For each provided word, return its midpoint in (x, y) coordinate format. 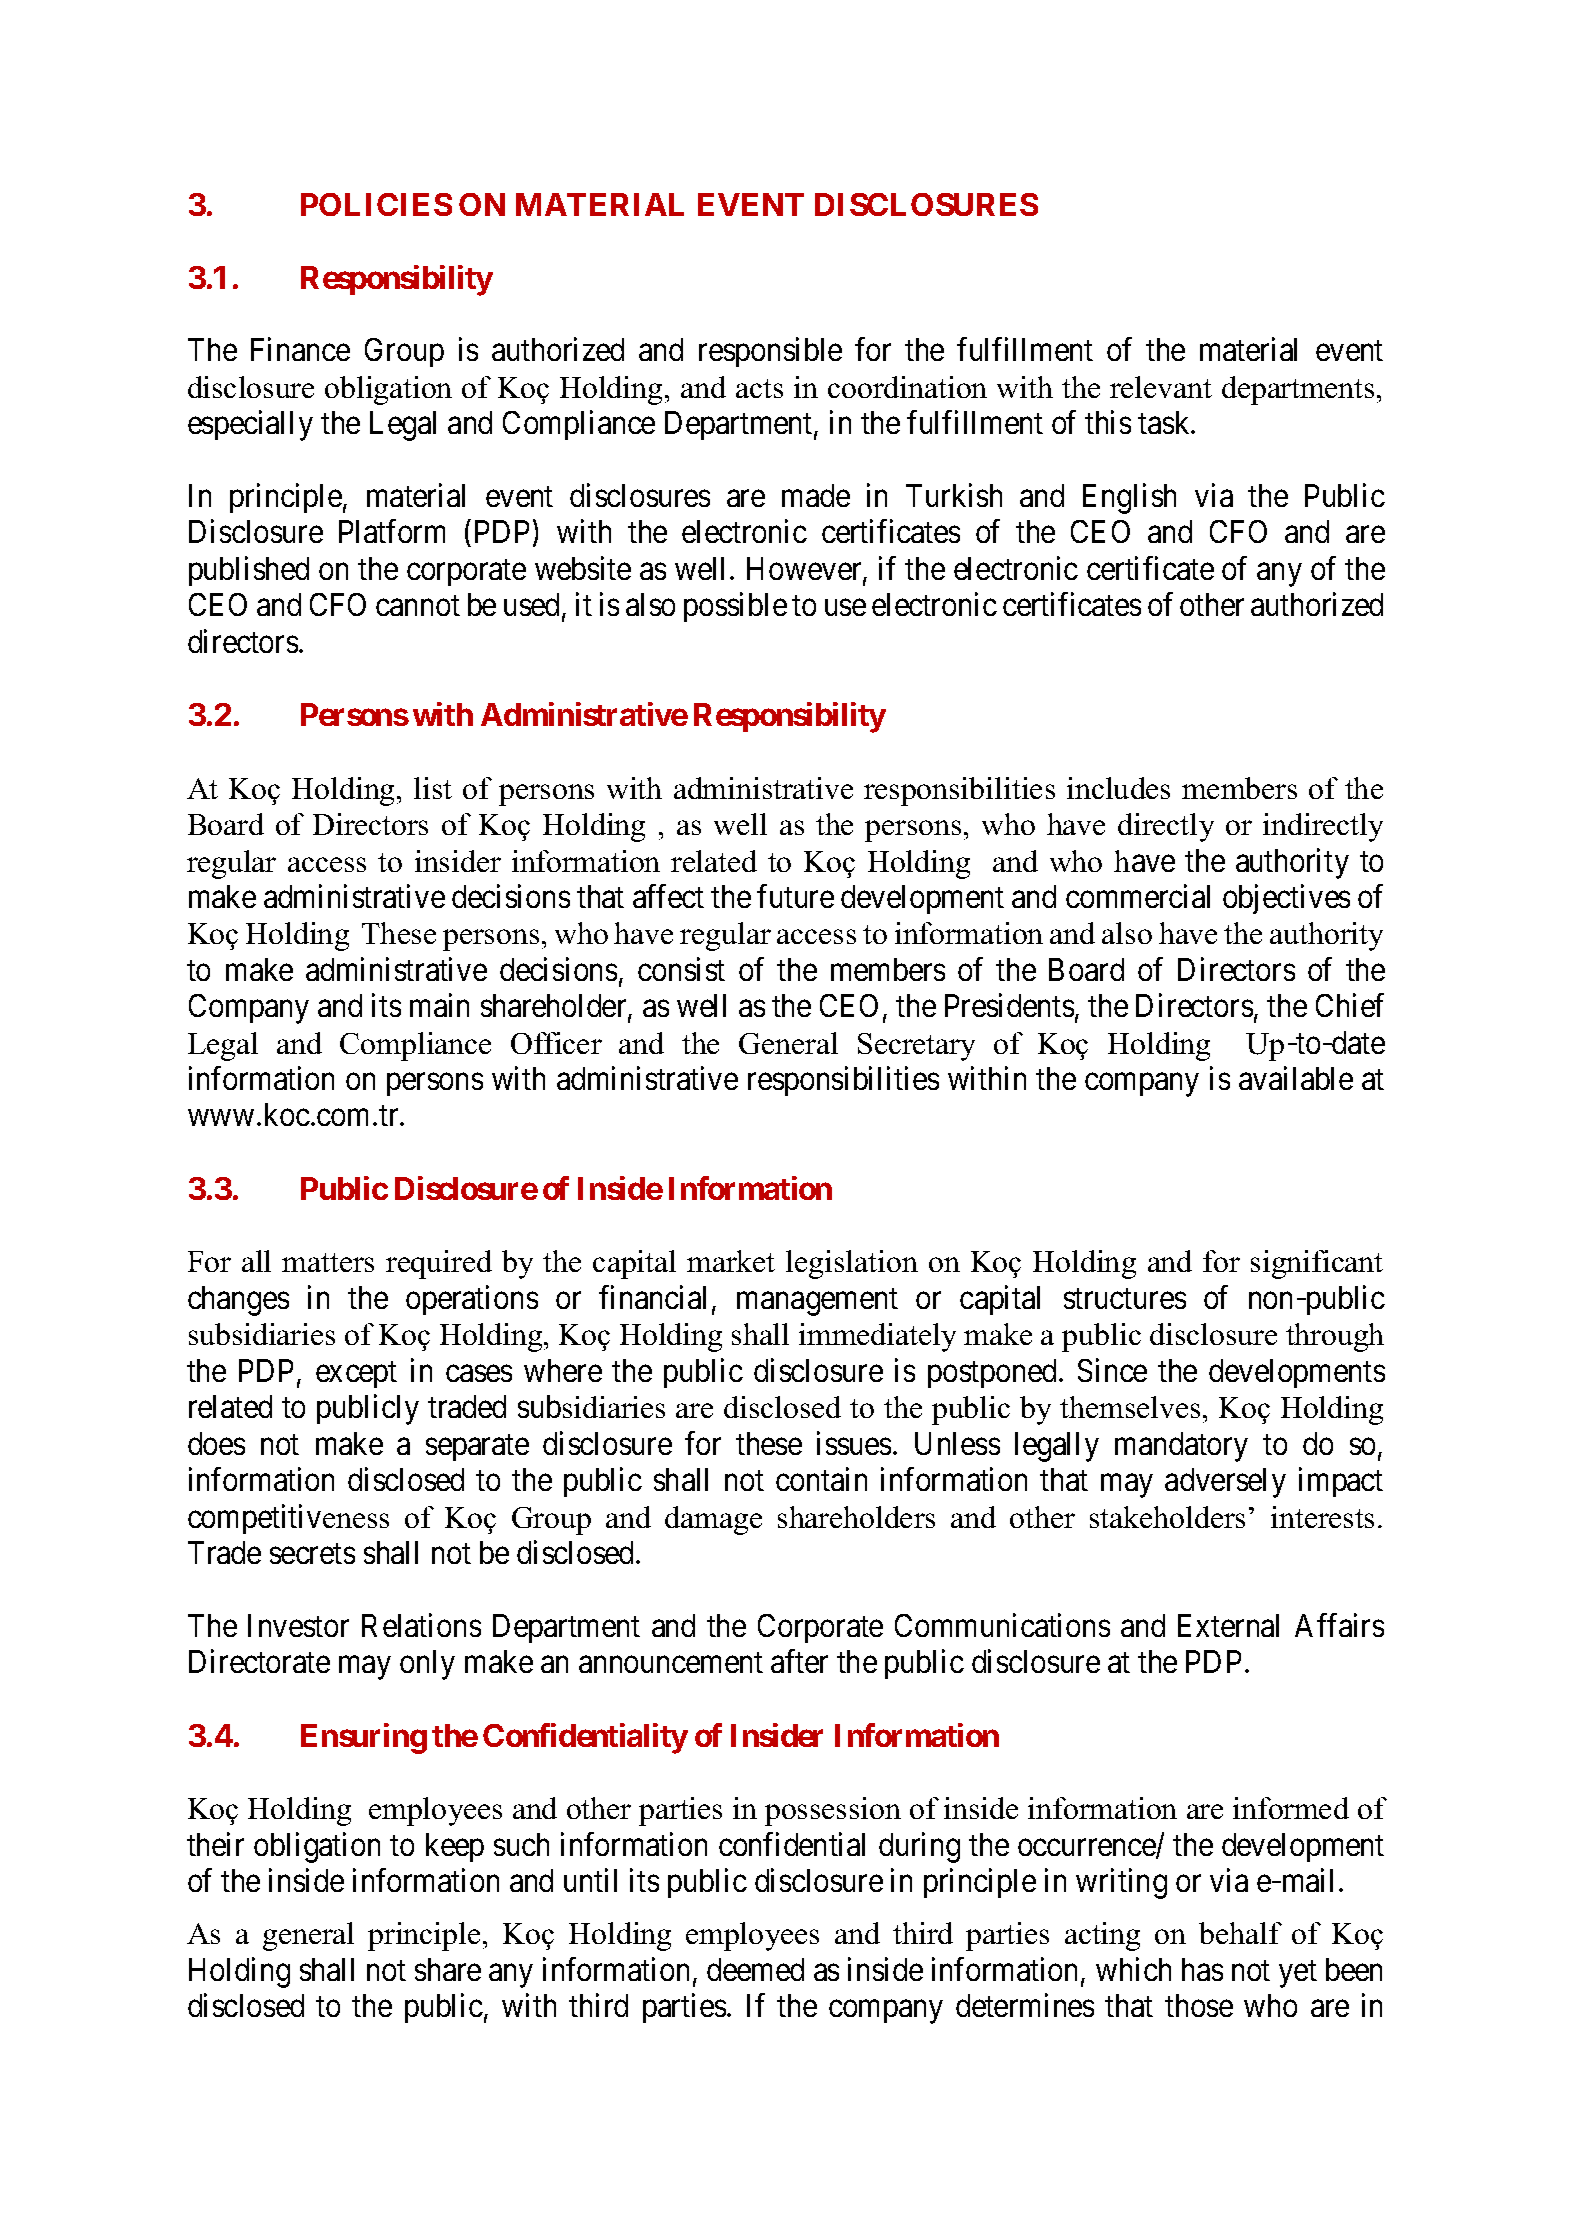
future (795, 896)
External (1228, 1625)
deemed (755, 1969)
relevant (1161, 387)
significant (1317, 1264)
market (731, 1261)
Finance (300, 349)
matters (328, 1262)
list (433, 788)
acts (759, 388)
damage (713, 1520)
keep (455, 1847)
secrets (312, 1554)
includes (1118, 788)
